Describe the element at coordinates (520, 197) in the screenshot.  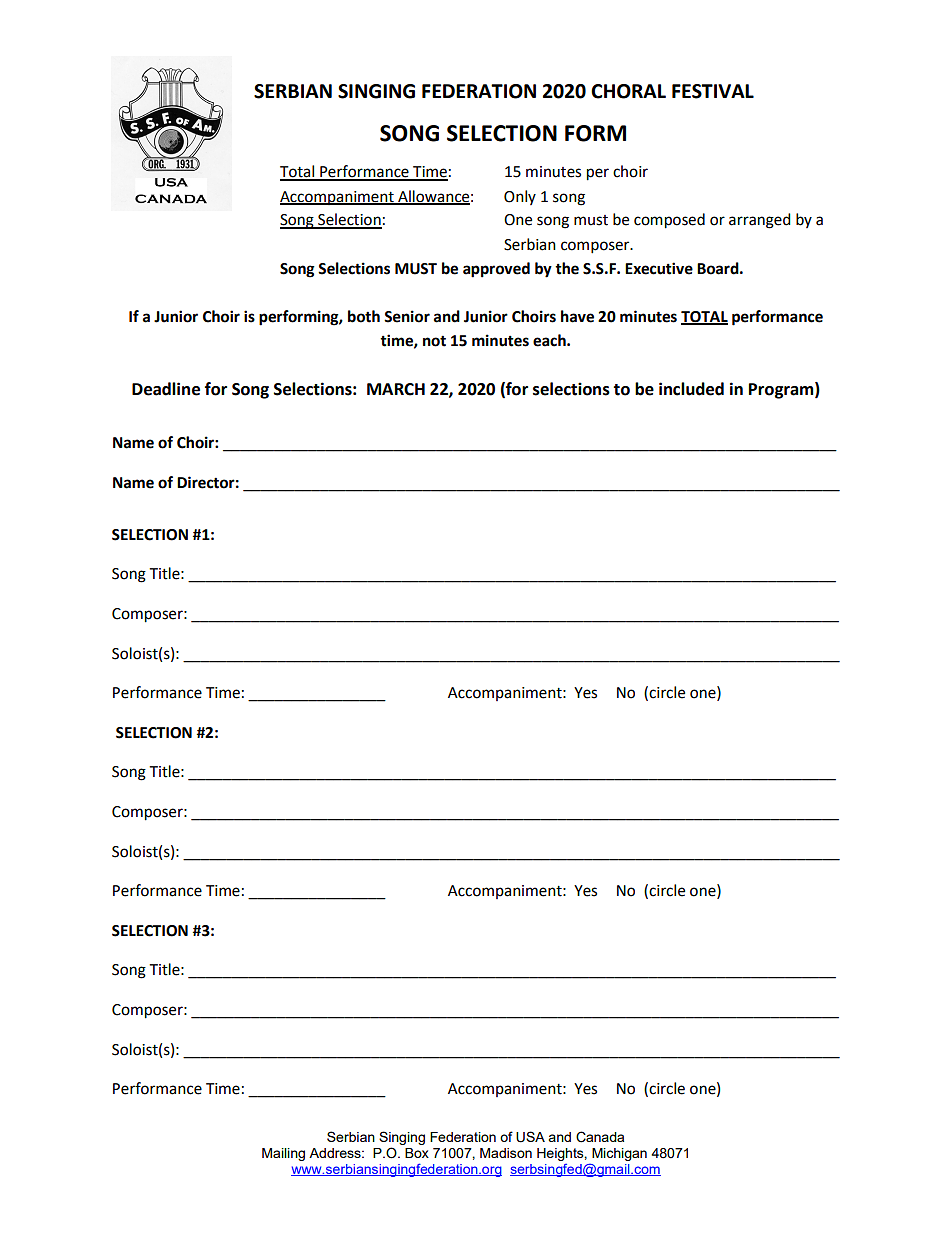
I see `Only` at that location.
